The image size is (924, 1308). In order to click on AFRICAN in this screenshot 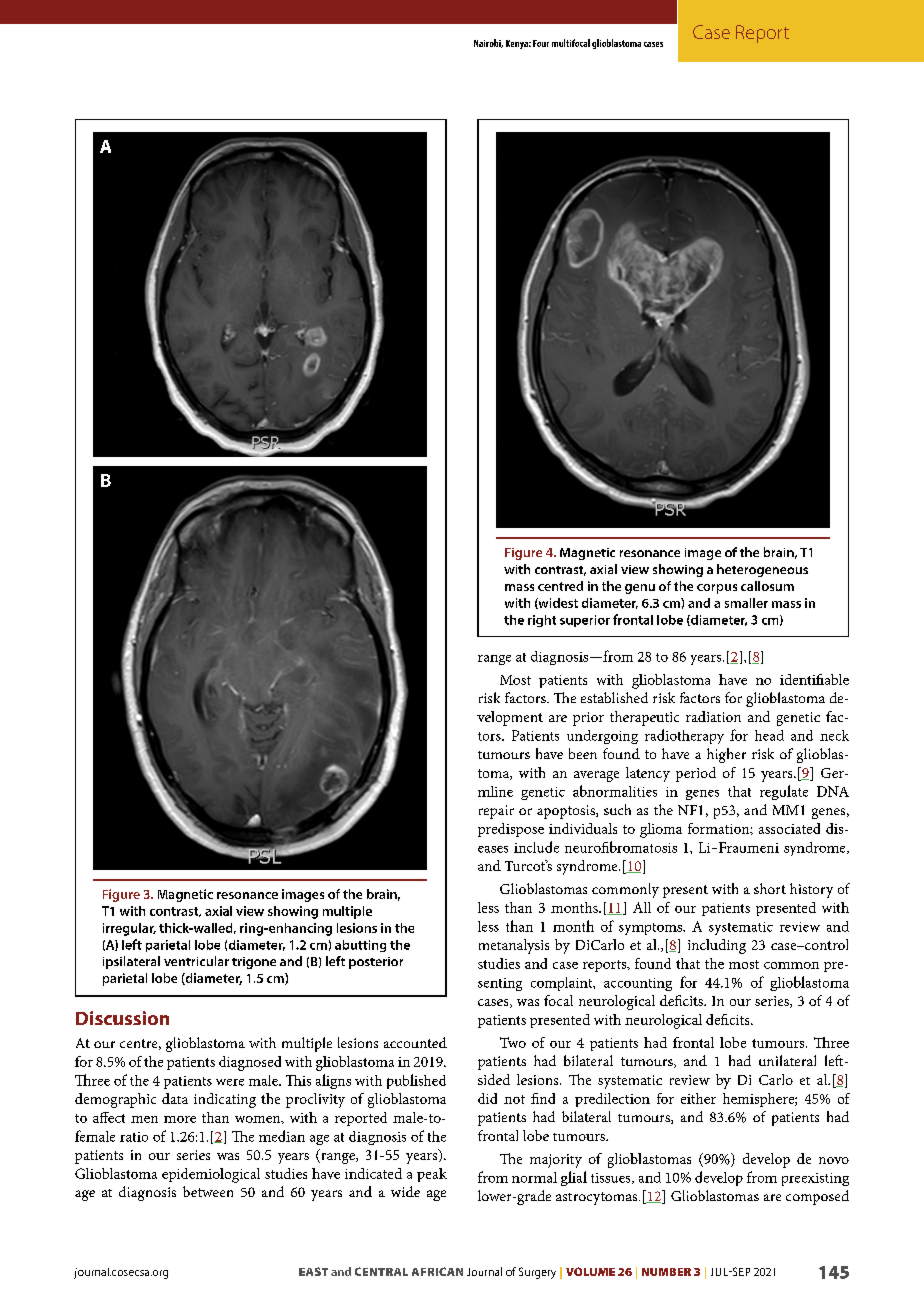, I will do `click(437, 1271)`.
